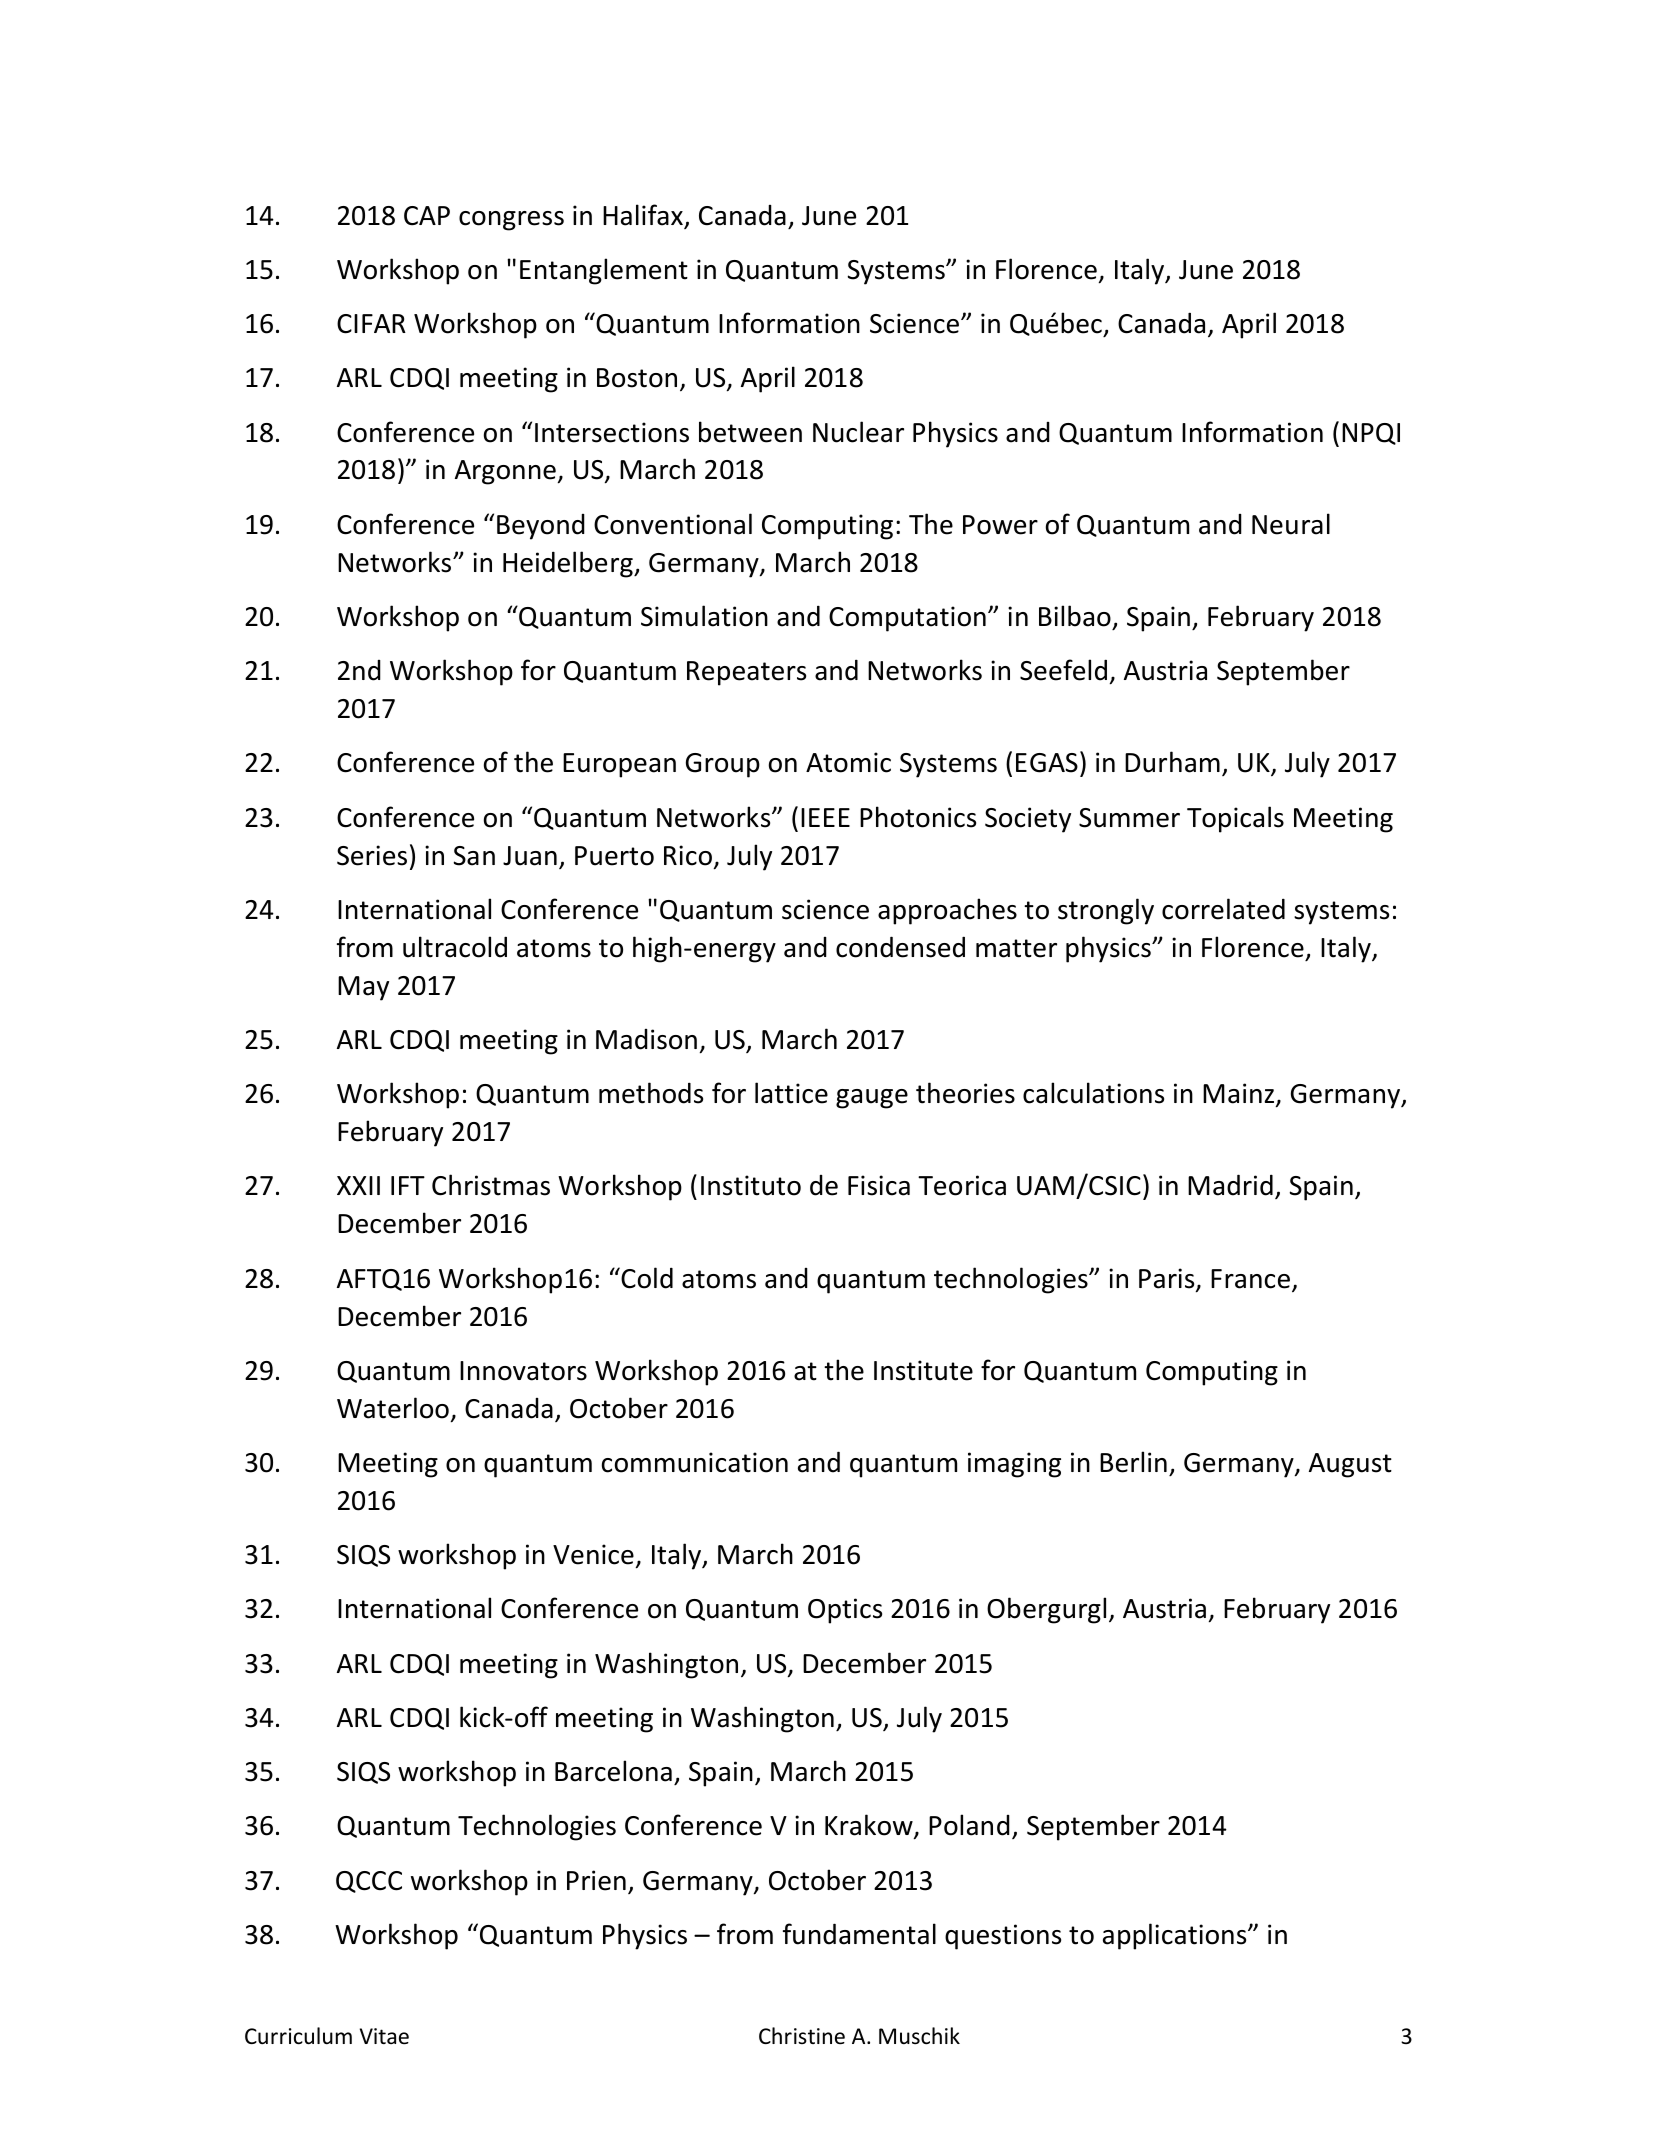  Describe the element at coordinates (593, 1554) in the screenshot. I see `Venice` at that location.
